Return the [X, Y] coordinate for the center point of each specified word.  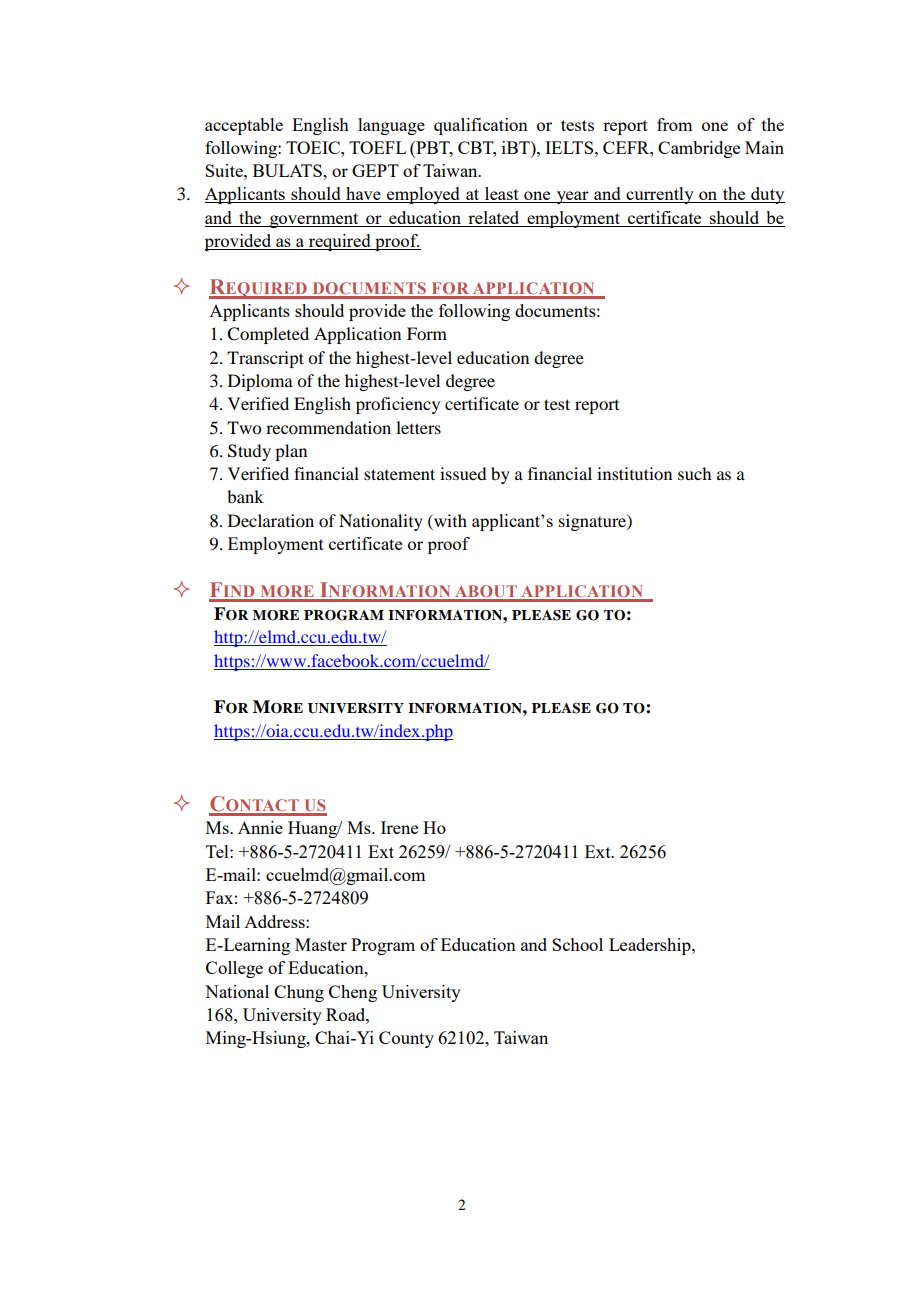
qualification [481, 126]
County [406, 1039]
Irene [399, 827]
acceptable [244, 126]
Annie [260, 827]
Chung [299, 993]
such [694, 473]
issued [463, 473]
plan [291, 452]
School [577, 944]
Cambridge [699, 149]
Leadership [651, 946]
